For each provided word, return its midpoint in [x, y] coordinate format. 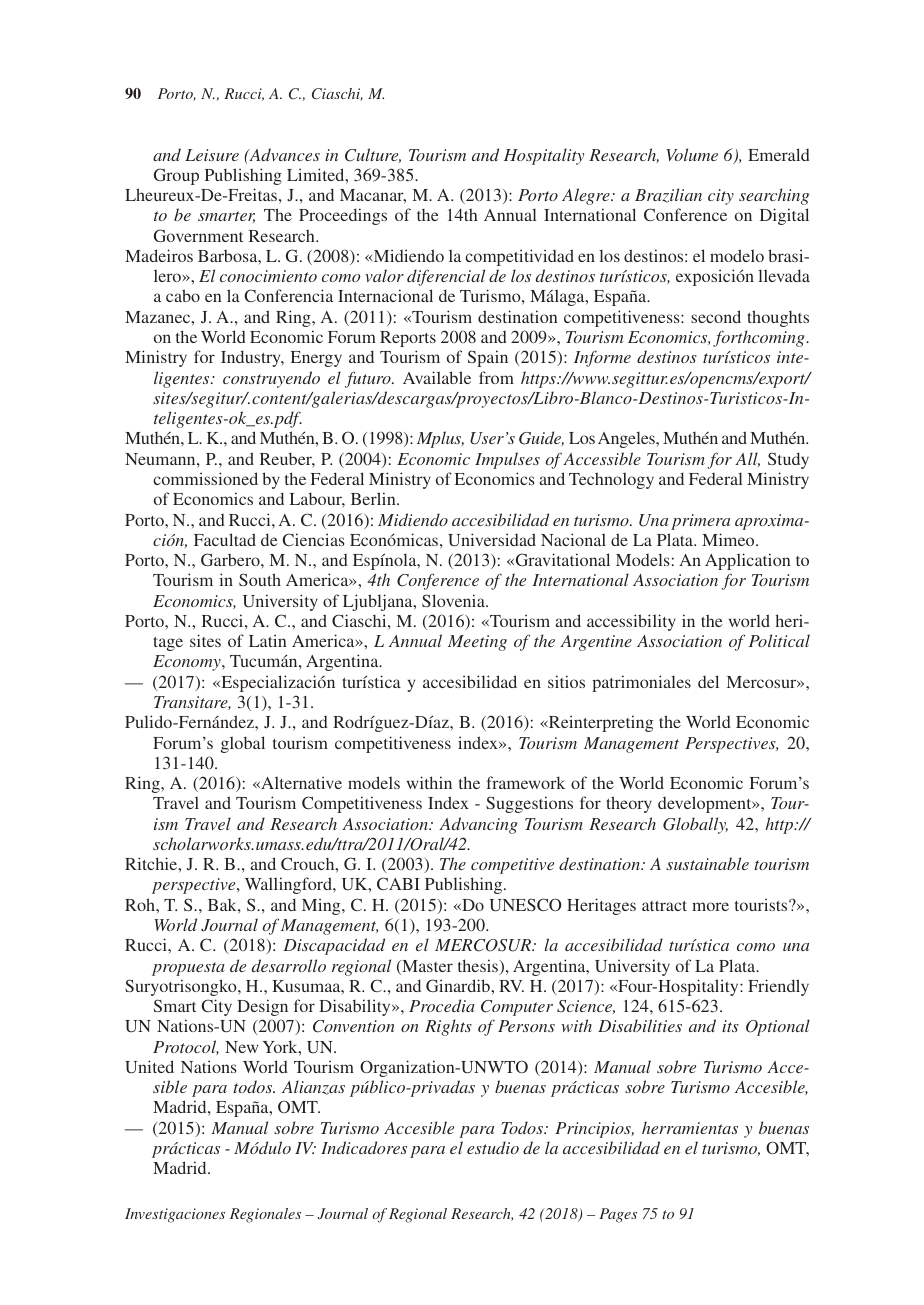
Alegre [587, 196]
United [149, 1066]
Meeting [477, 643]
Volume [692, 154]
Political [779, 640]
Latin [267, 640]
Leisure [212, 155]
